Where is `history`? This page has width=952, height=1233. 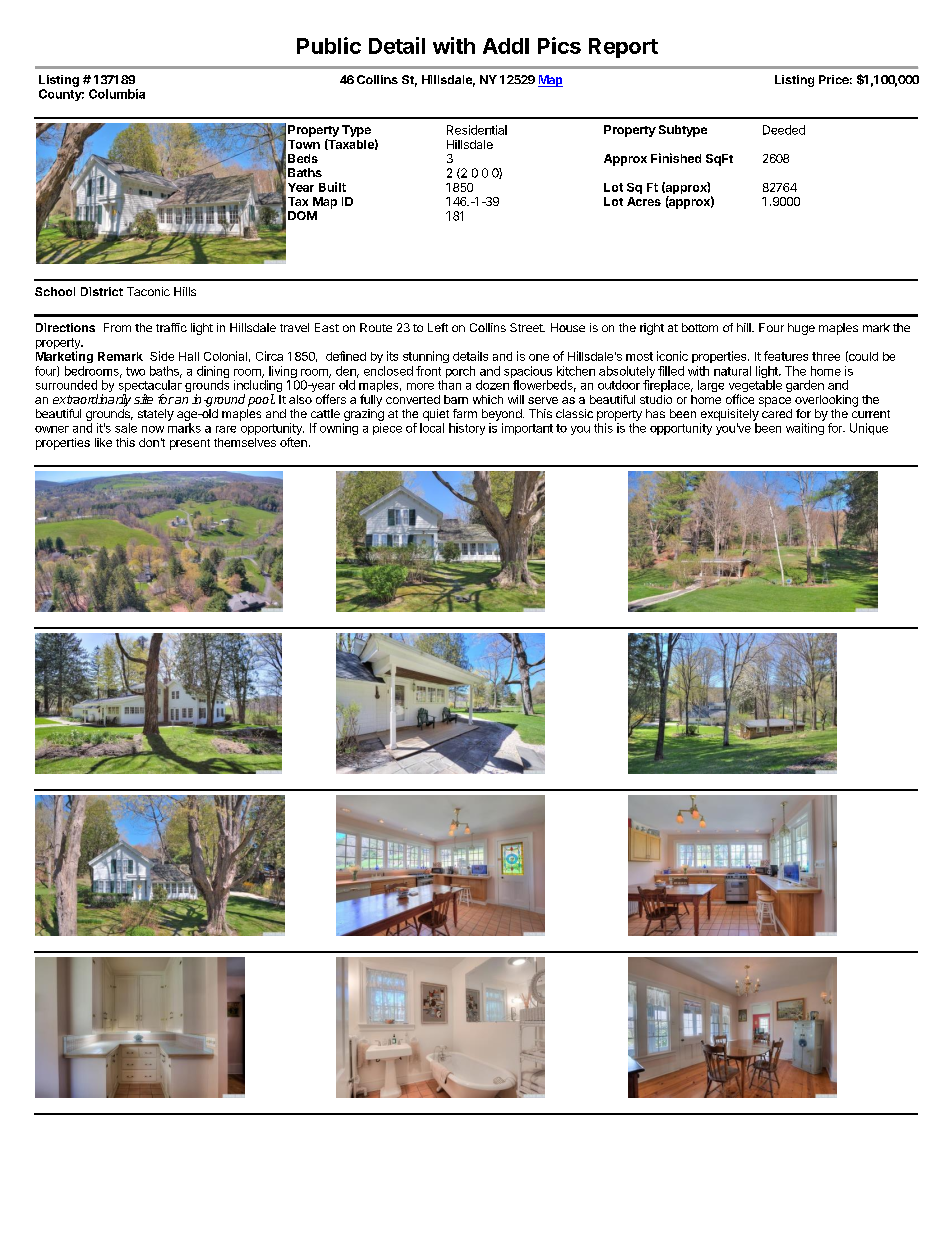 history is located at coordinates (467, 429).
